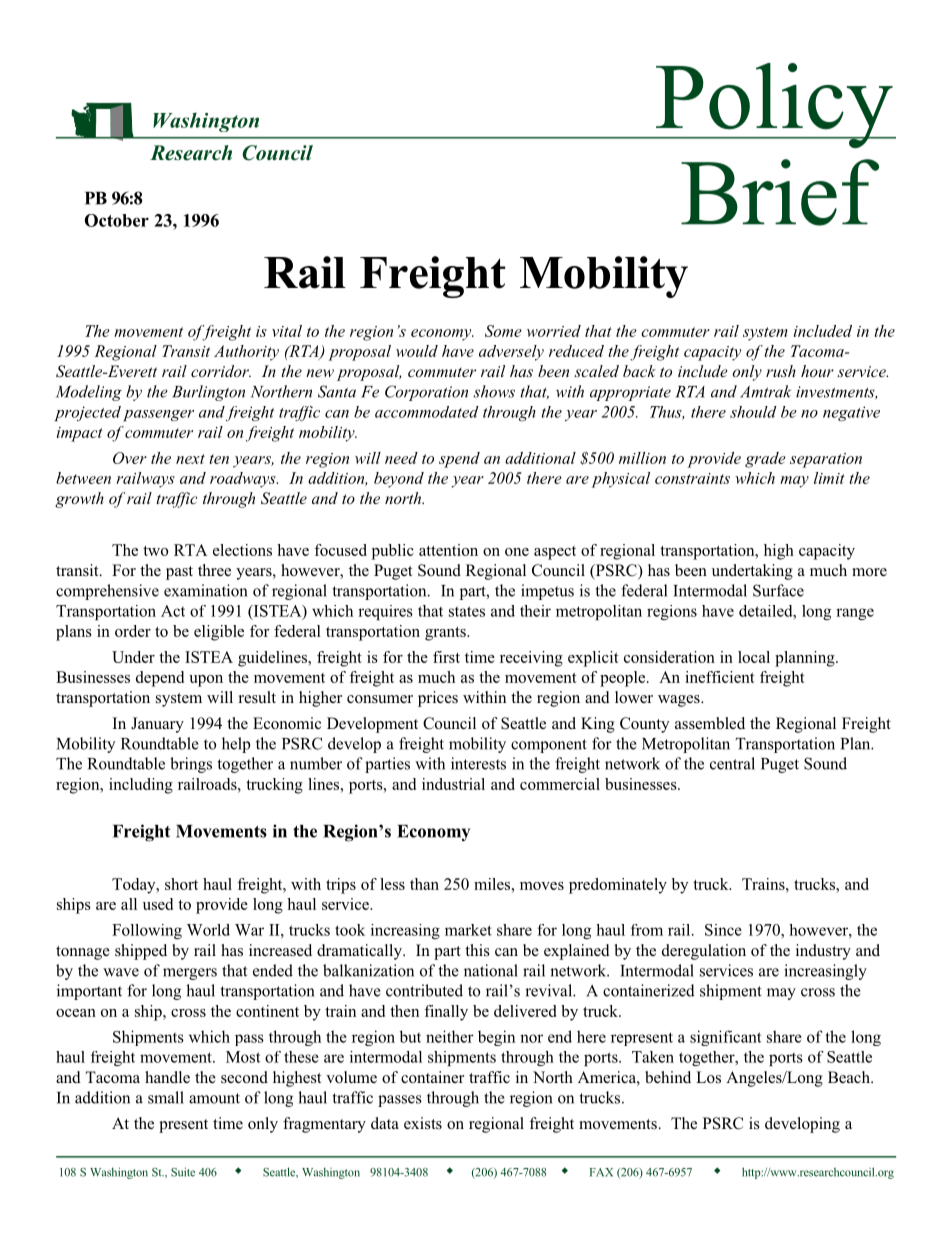 This screenshot has width=952, height=1233. Describe the element at coordinates (116, 220) in the screenshot. I see `October` at that location.
